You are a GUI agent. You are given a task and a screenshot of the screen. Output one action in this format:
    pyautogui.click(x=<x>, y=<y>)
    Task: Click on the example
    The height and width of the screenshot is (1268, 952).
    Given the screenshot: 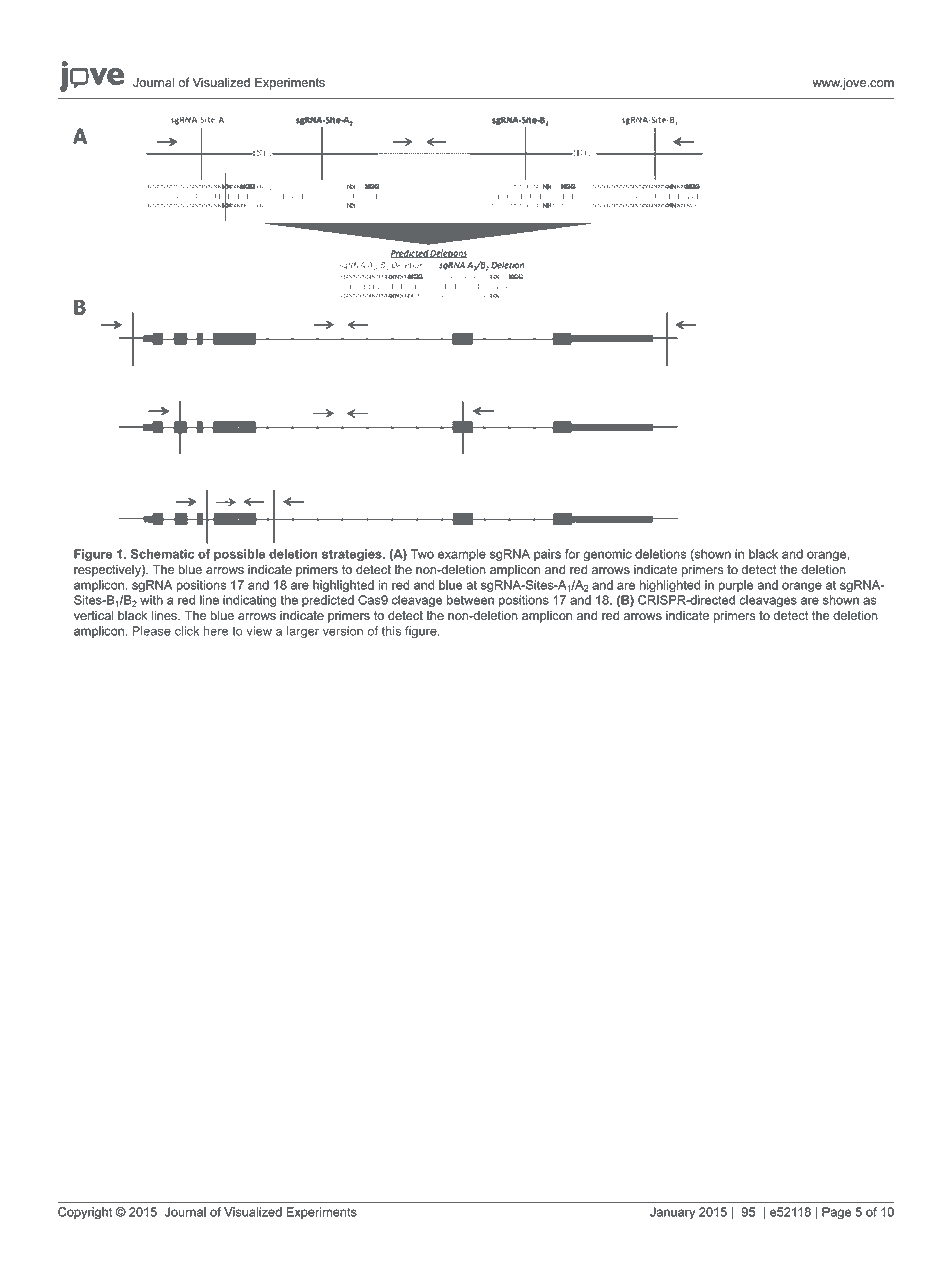 What is the action you would take?
    pyautogui.click(x=462, y=555)
